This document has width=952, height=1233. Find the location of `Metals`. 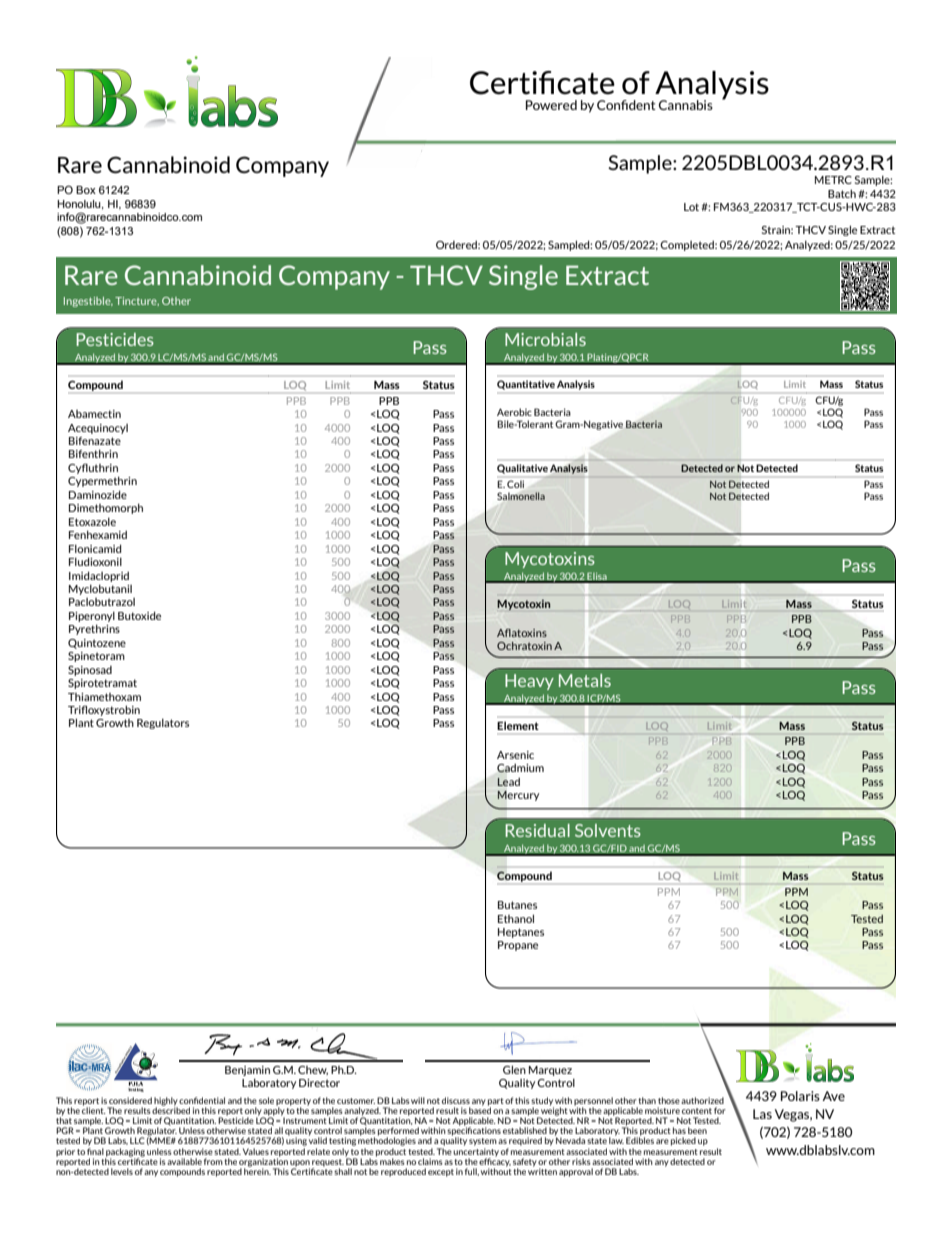

Metals is located at coordinates (585, 680).
